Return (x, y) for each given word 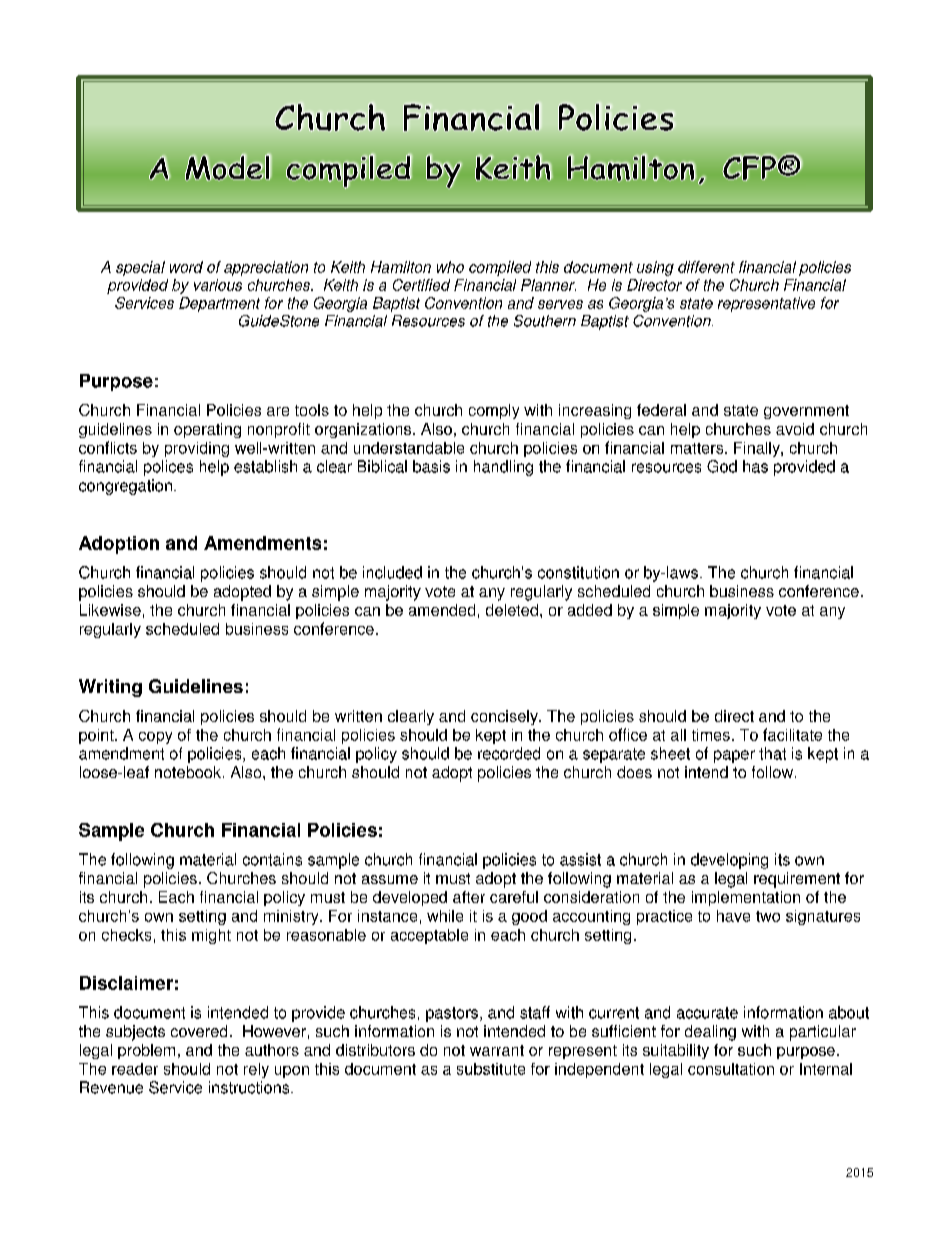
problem (146, 1051)
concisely (505, 717)
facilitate (792, 734)
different (706, 267)
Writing (110, 688)
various (218, 285)
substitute (491, 1069)
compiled (500, 268)
